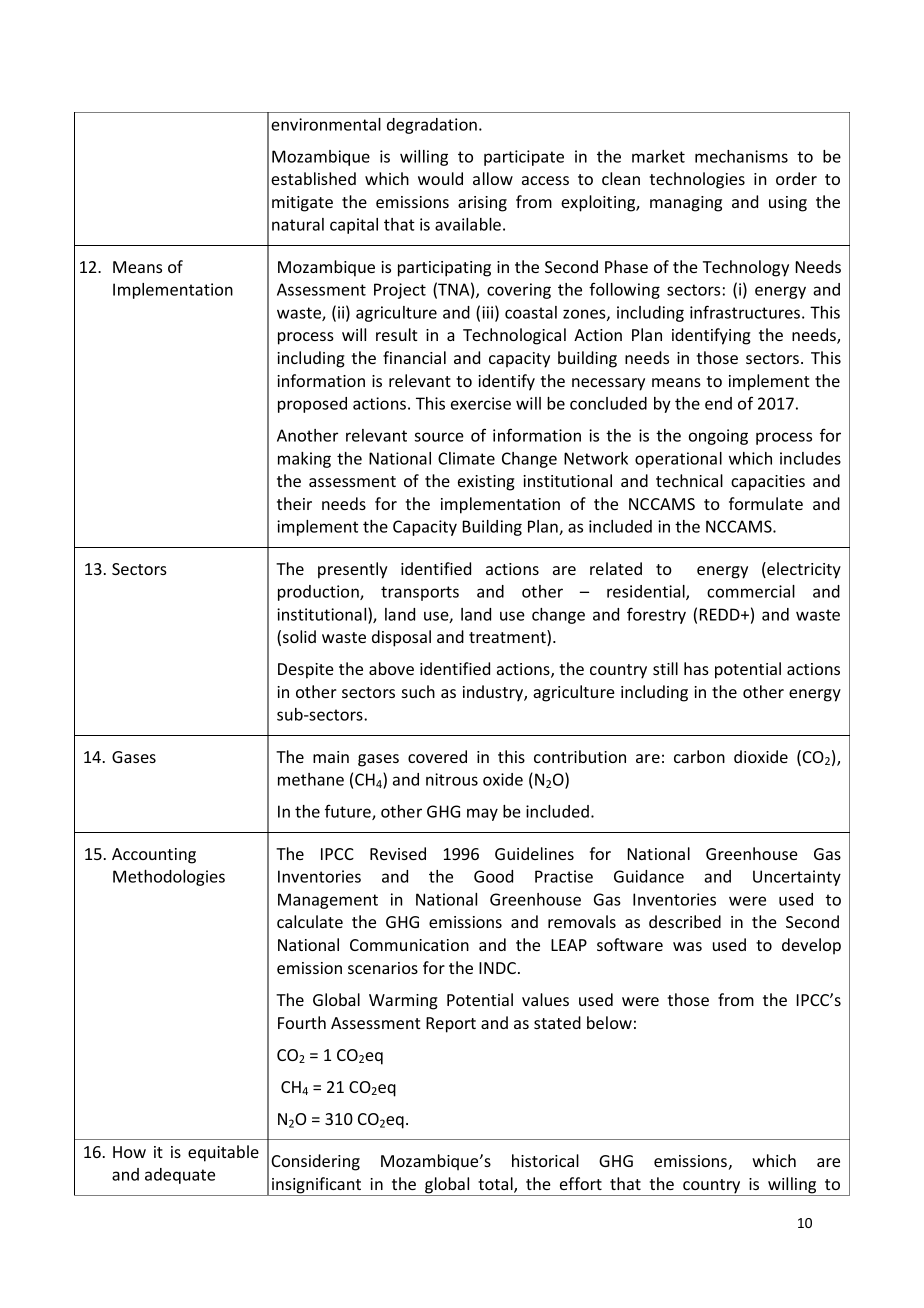 This screenshot has height=1308, width=924. Describe the element at coordinates (313, 178) in the screenshot. I see `established` at that location.
